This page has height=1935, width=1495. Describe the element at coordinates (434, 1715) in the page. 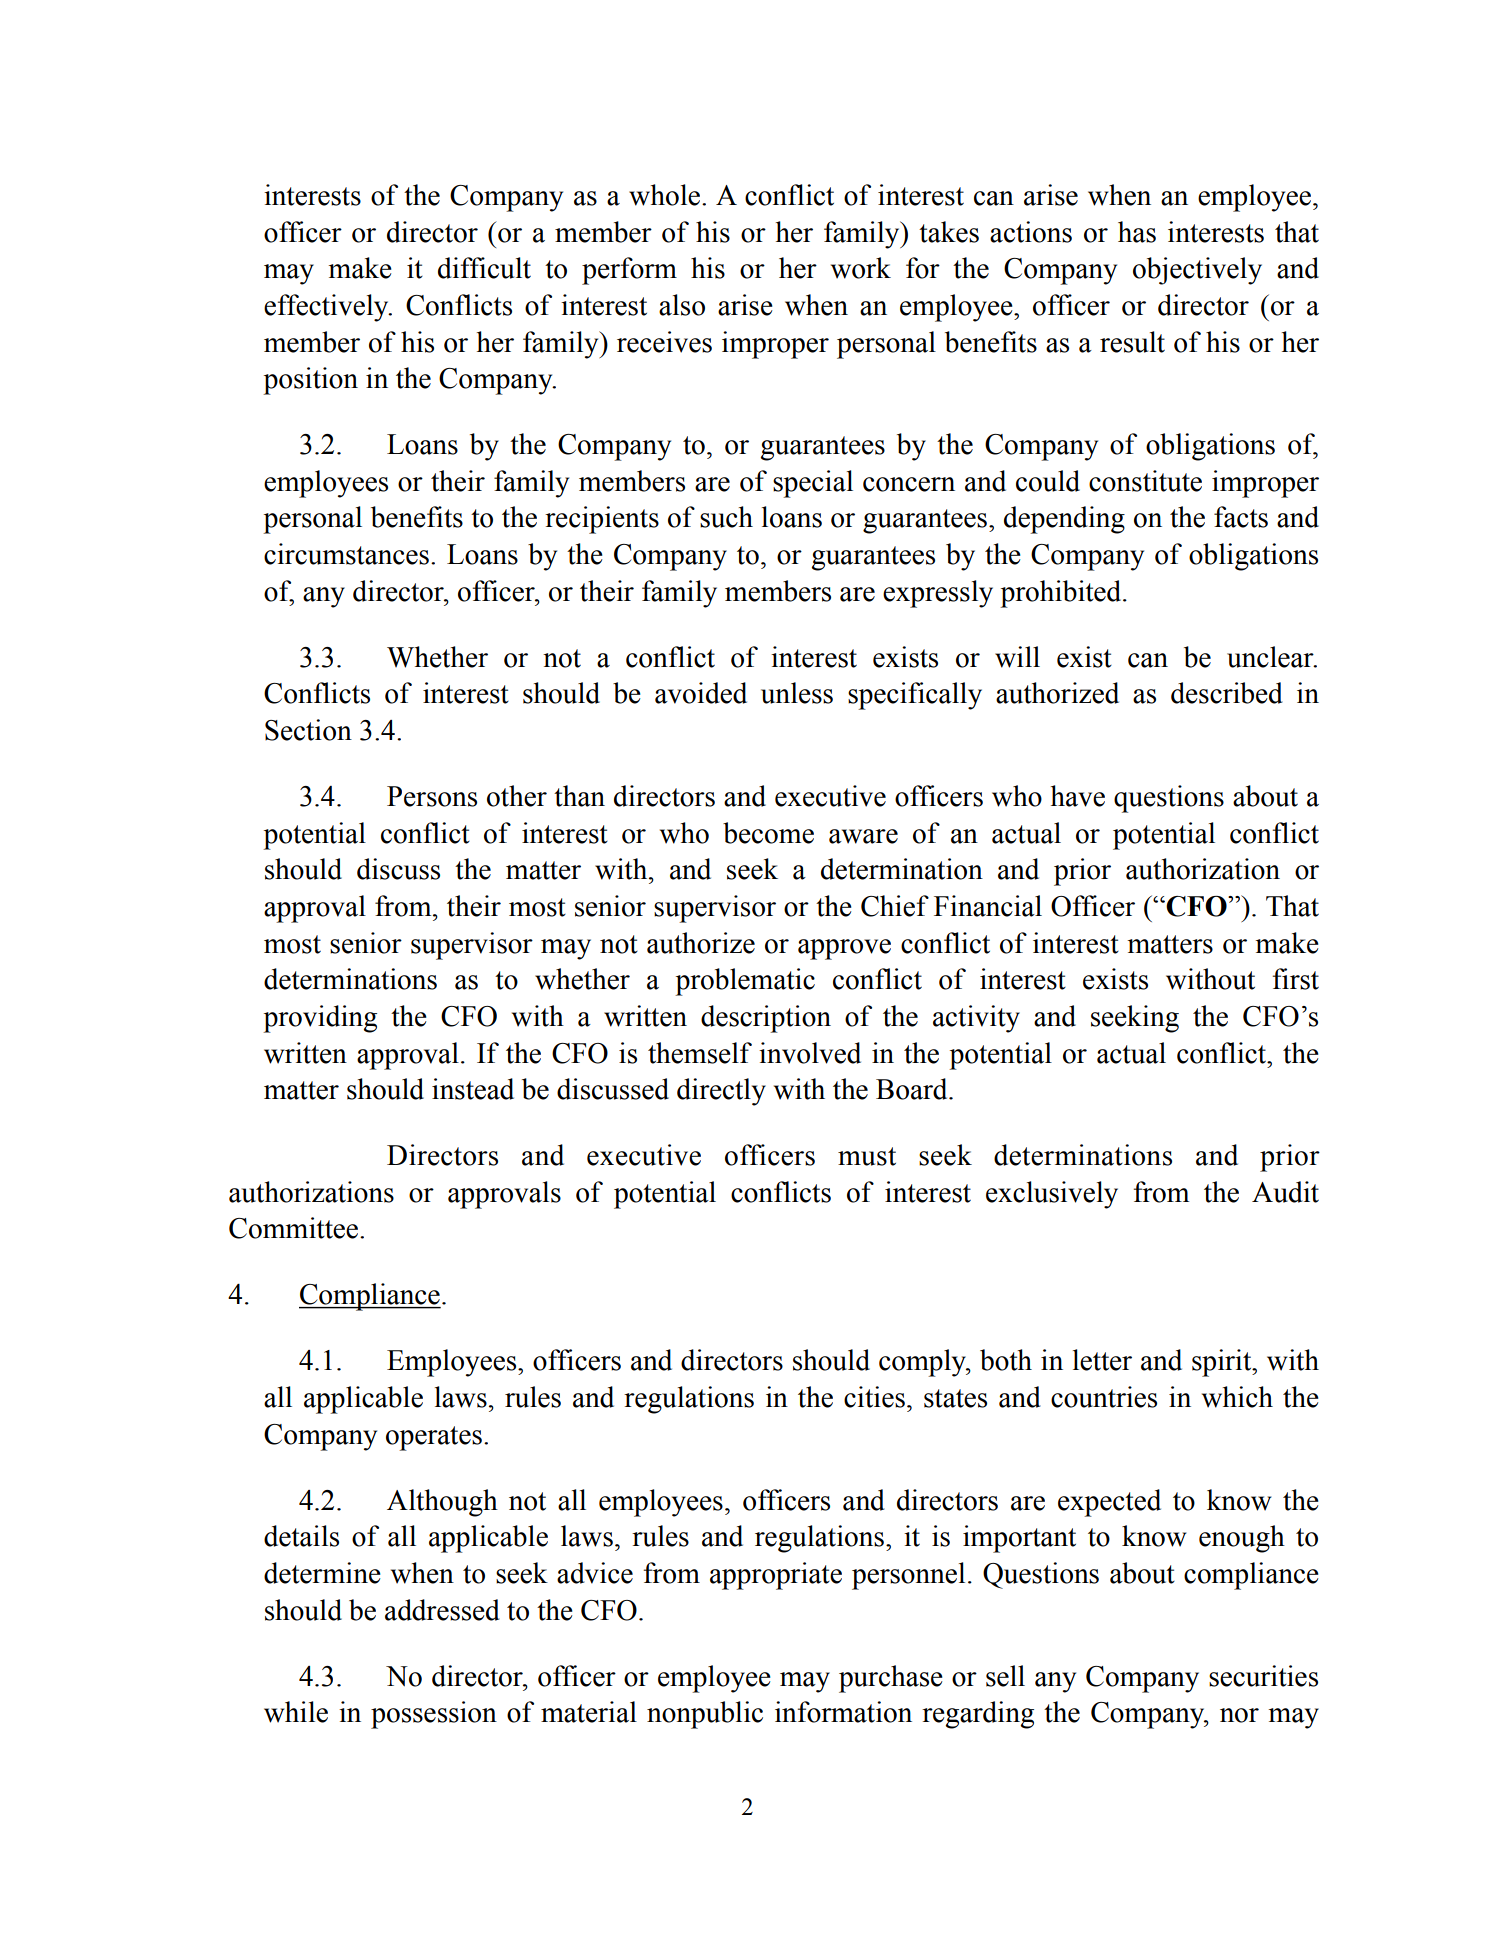

I see `possession` at that location.
